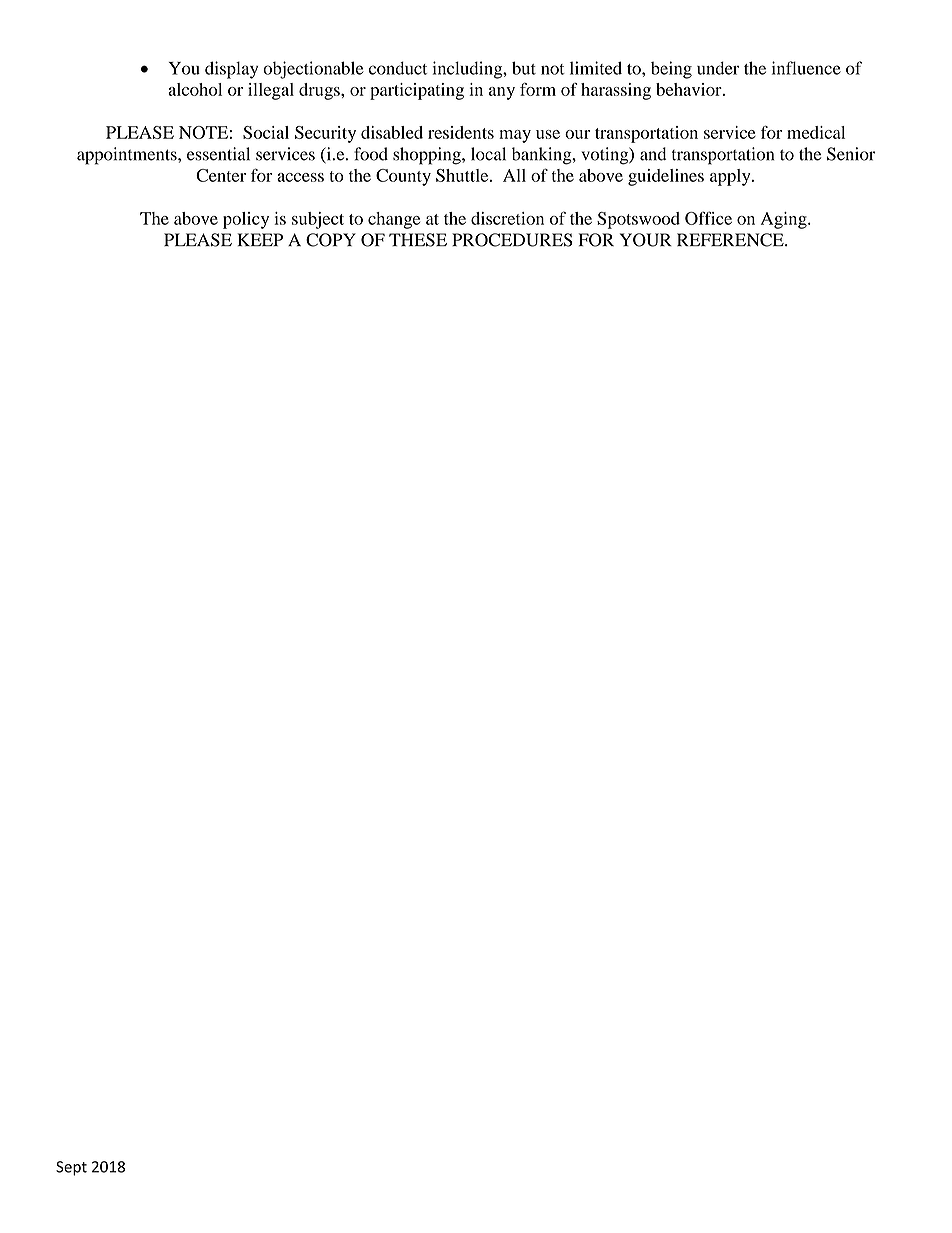 This screenshot has width=952, height=1233. What do you see at coordinates (718, 68) in the screenshot?
I see `under` at bounding box center [718, 68].
